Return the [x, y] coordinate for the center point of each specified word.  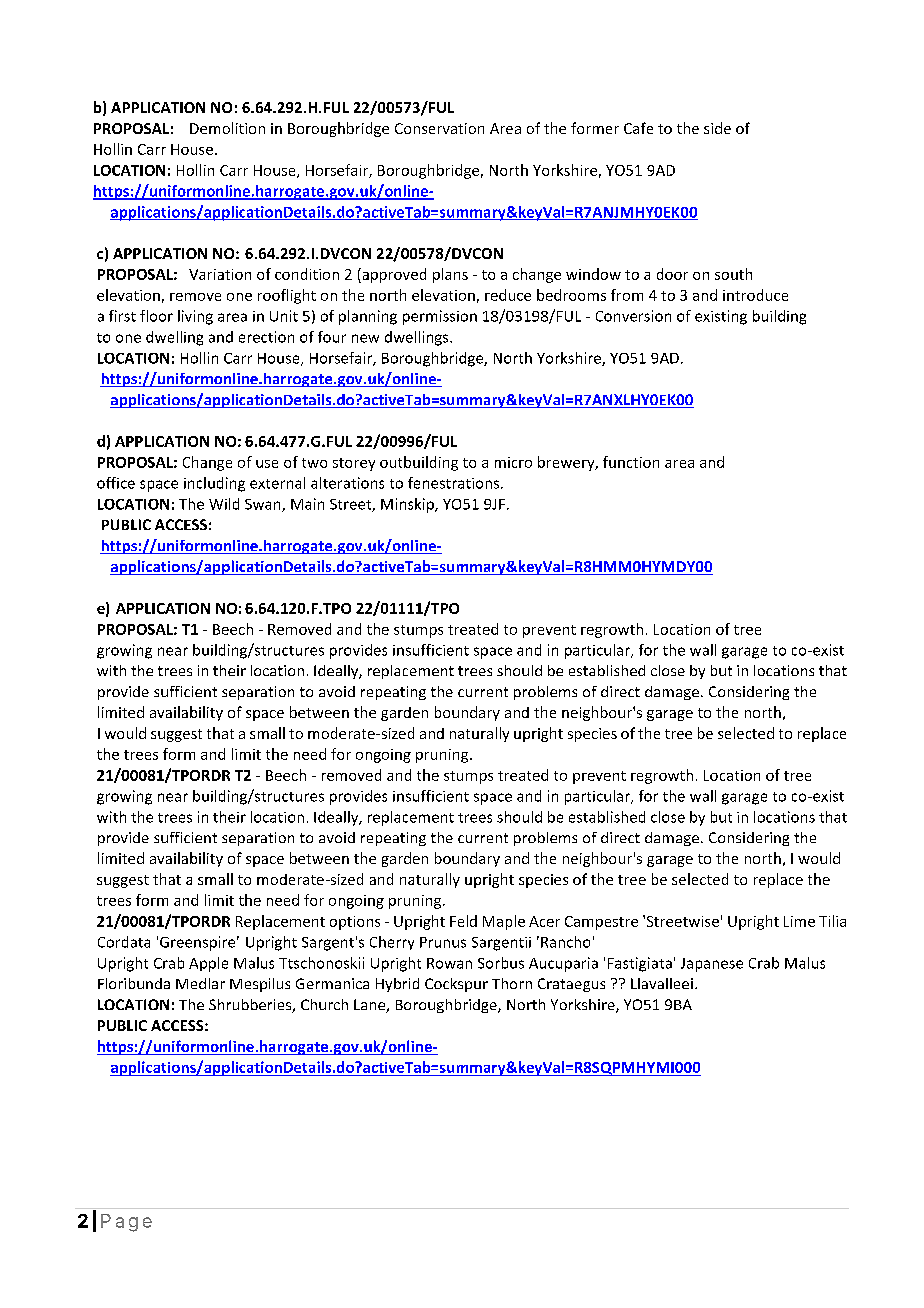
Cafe [638, 128]
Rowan [449, 963]
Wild [224, 504]
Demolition [227, 128]
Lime [799, 921]
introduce [755, 295]
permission [440, 317]
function [631, 462]
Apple [208, 964]
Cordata [124, 942]
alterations [347, 483]
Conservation [439, 128]
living [195, 317]
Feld [463, 921]
